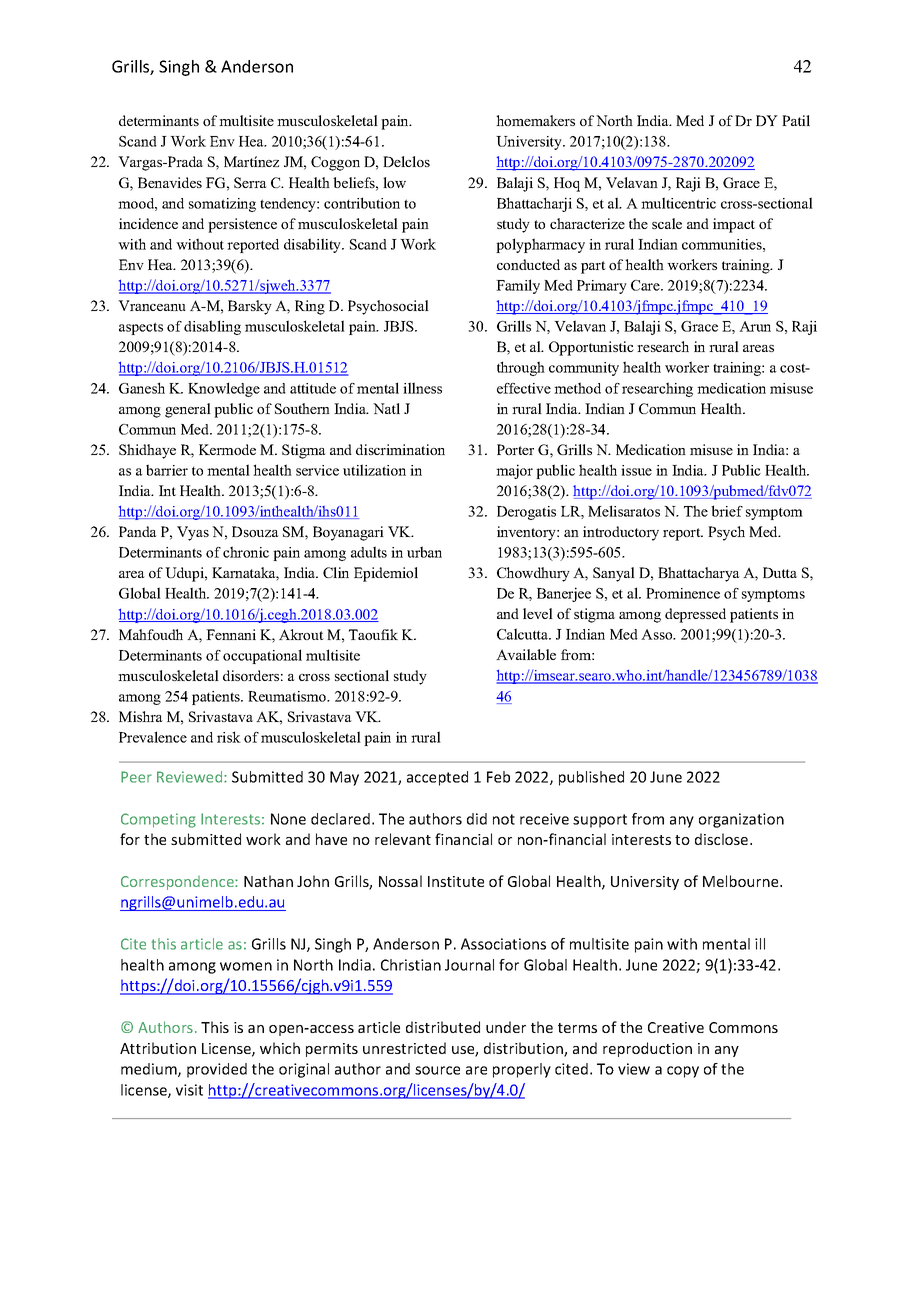 The width and height of the page is (924, 1308). Describe the element at coordinates (250, 182) in the page. I see `Serra` at that location.
